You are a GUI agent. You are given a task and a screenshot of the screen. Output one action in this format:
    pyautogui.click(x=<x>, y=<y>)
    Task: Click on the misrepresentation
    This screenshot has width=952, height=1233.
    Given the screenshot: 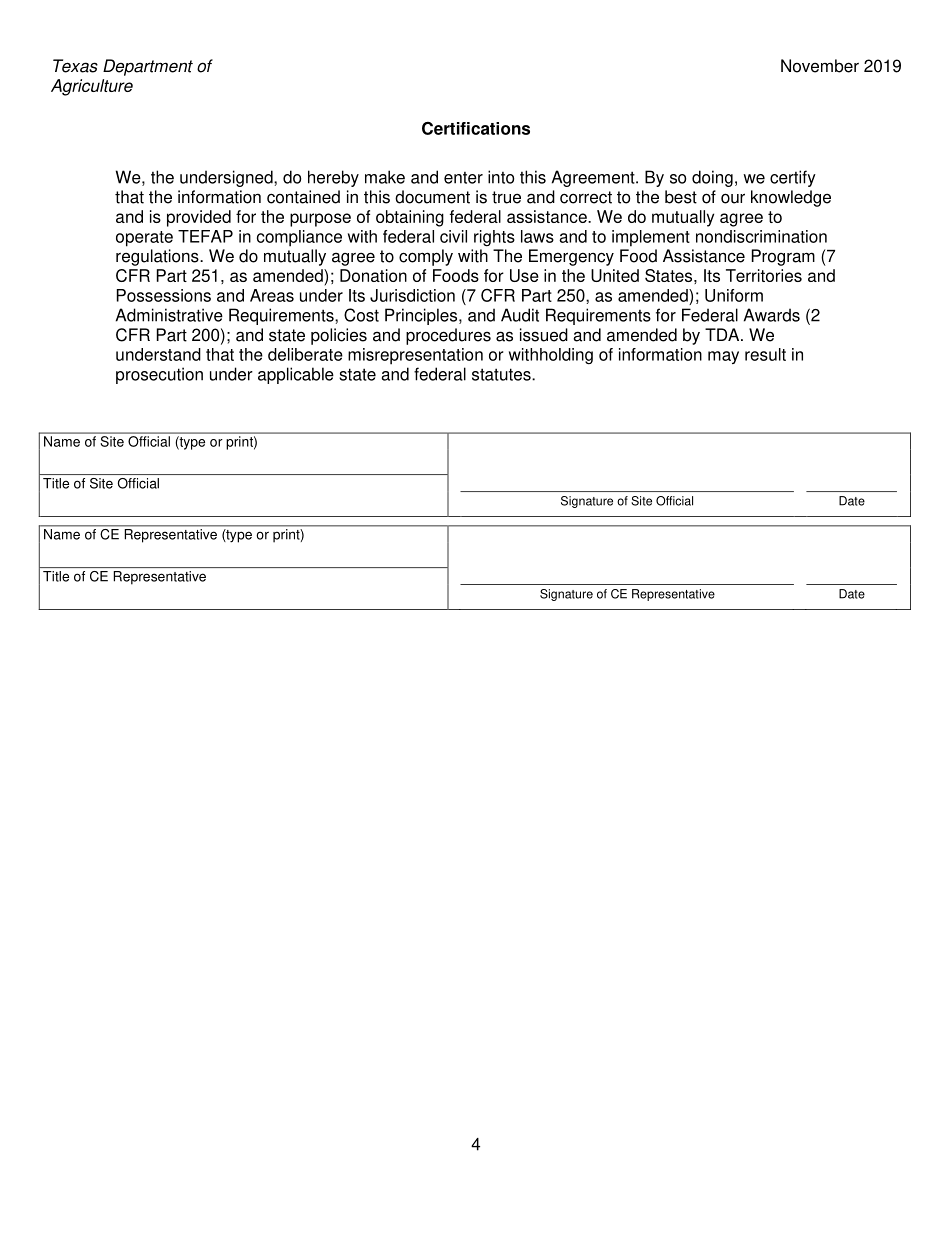 What is the action you would take?
    pyautogui.click(x=415, y=356)
